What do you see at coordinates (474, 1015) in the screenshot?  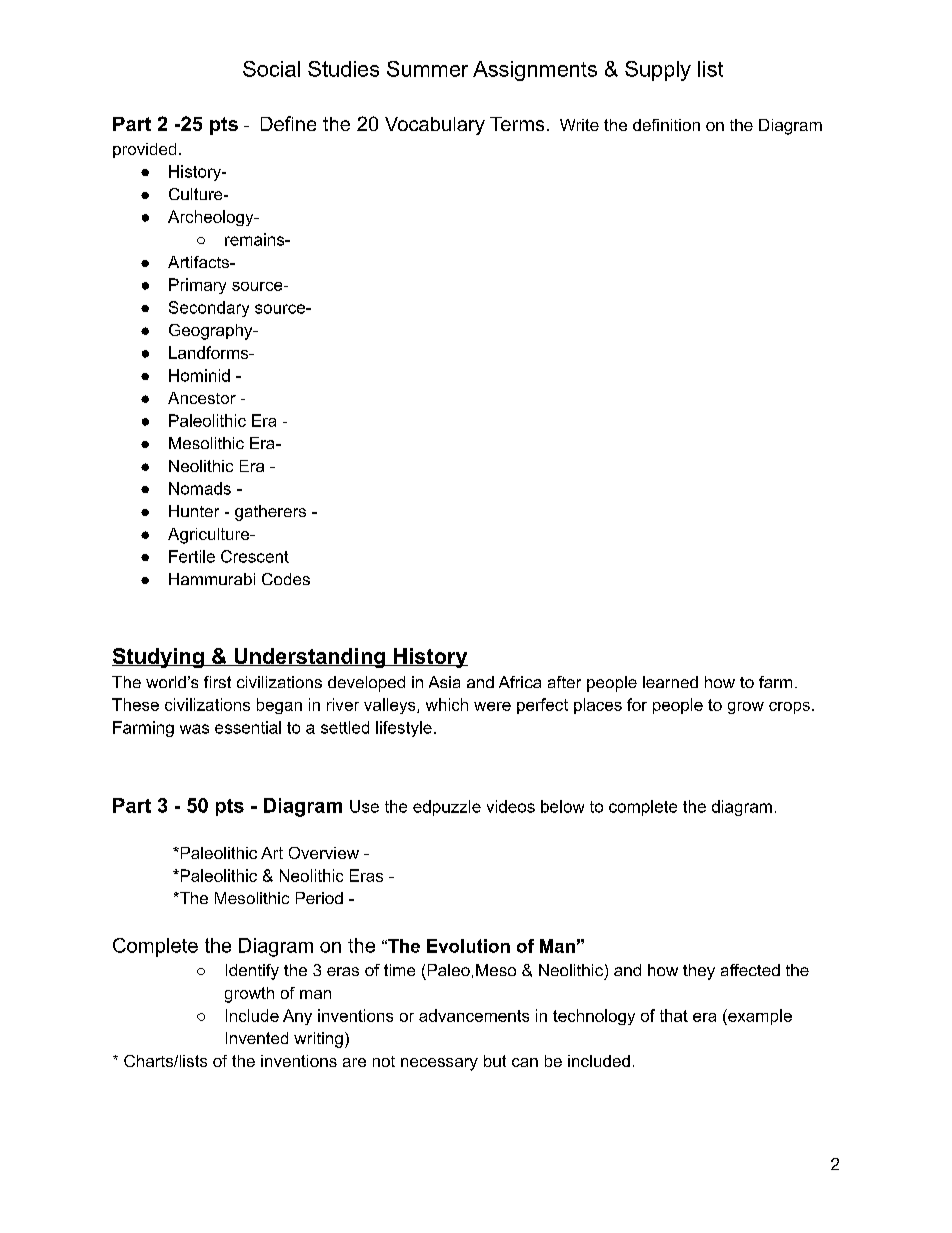 I see `advancements` at bounding box center [474, 1015].
